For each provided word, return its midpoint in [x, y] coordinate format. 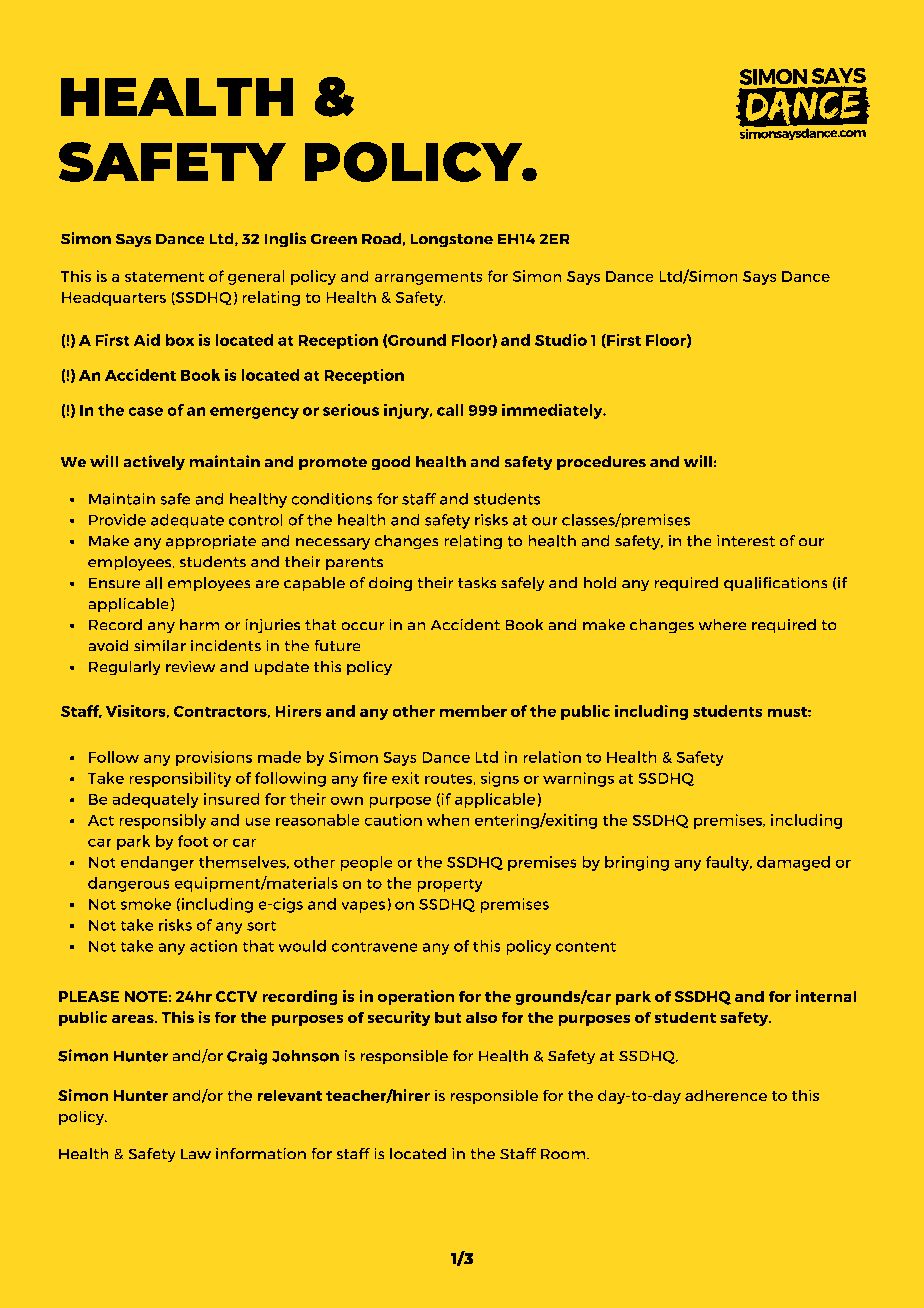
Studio [561, 340]
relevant [290, 1095]
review [191, 667]
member [473, 711]
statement [164, 277]
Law [196, 1154]
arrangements [429, 278]
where [722, 625]
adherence [726, 1095]
